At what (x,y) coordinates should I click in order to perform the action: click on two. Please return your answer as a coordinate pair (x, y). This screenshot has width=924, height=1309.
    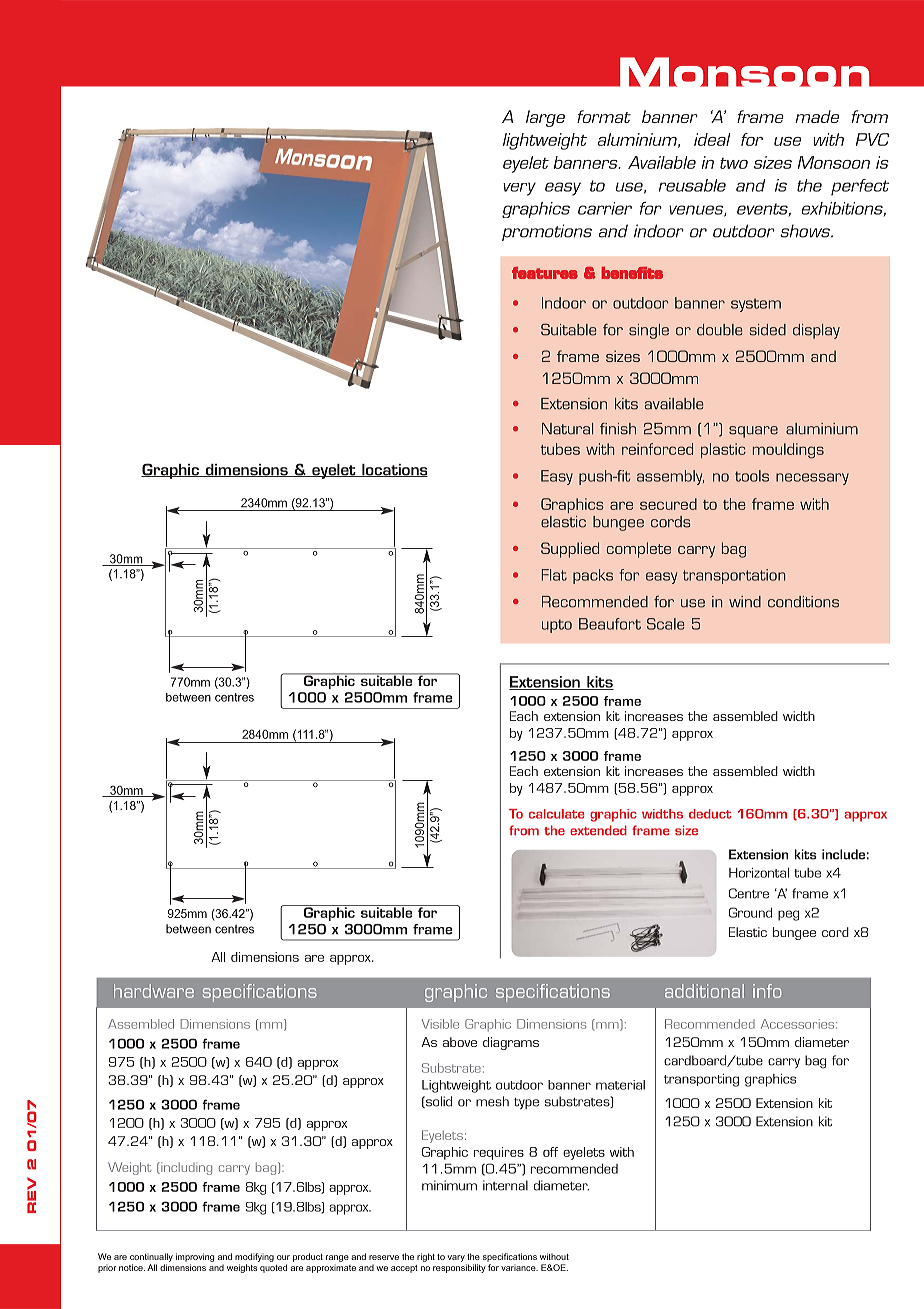
    Looking at the image, I should click on (734, 163).
